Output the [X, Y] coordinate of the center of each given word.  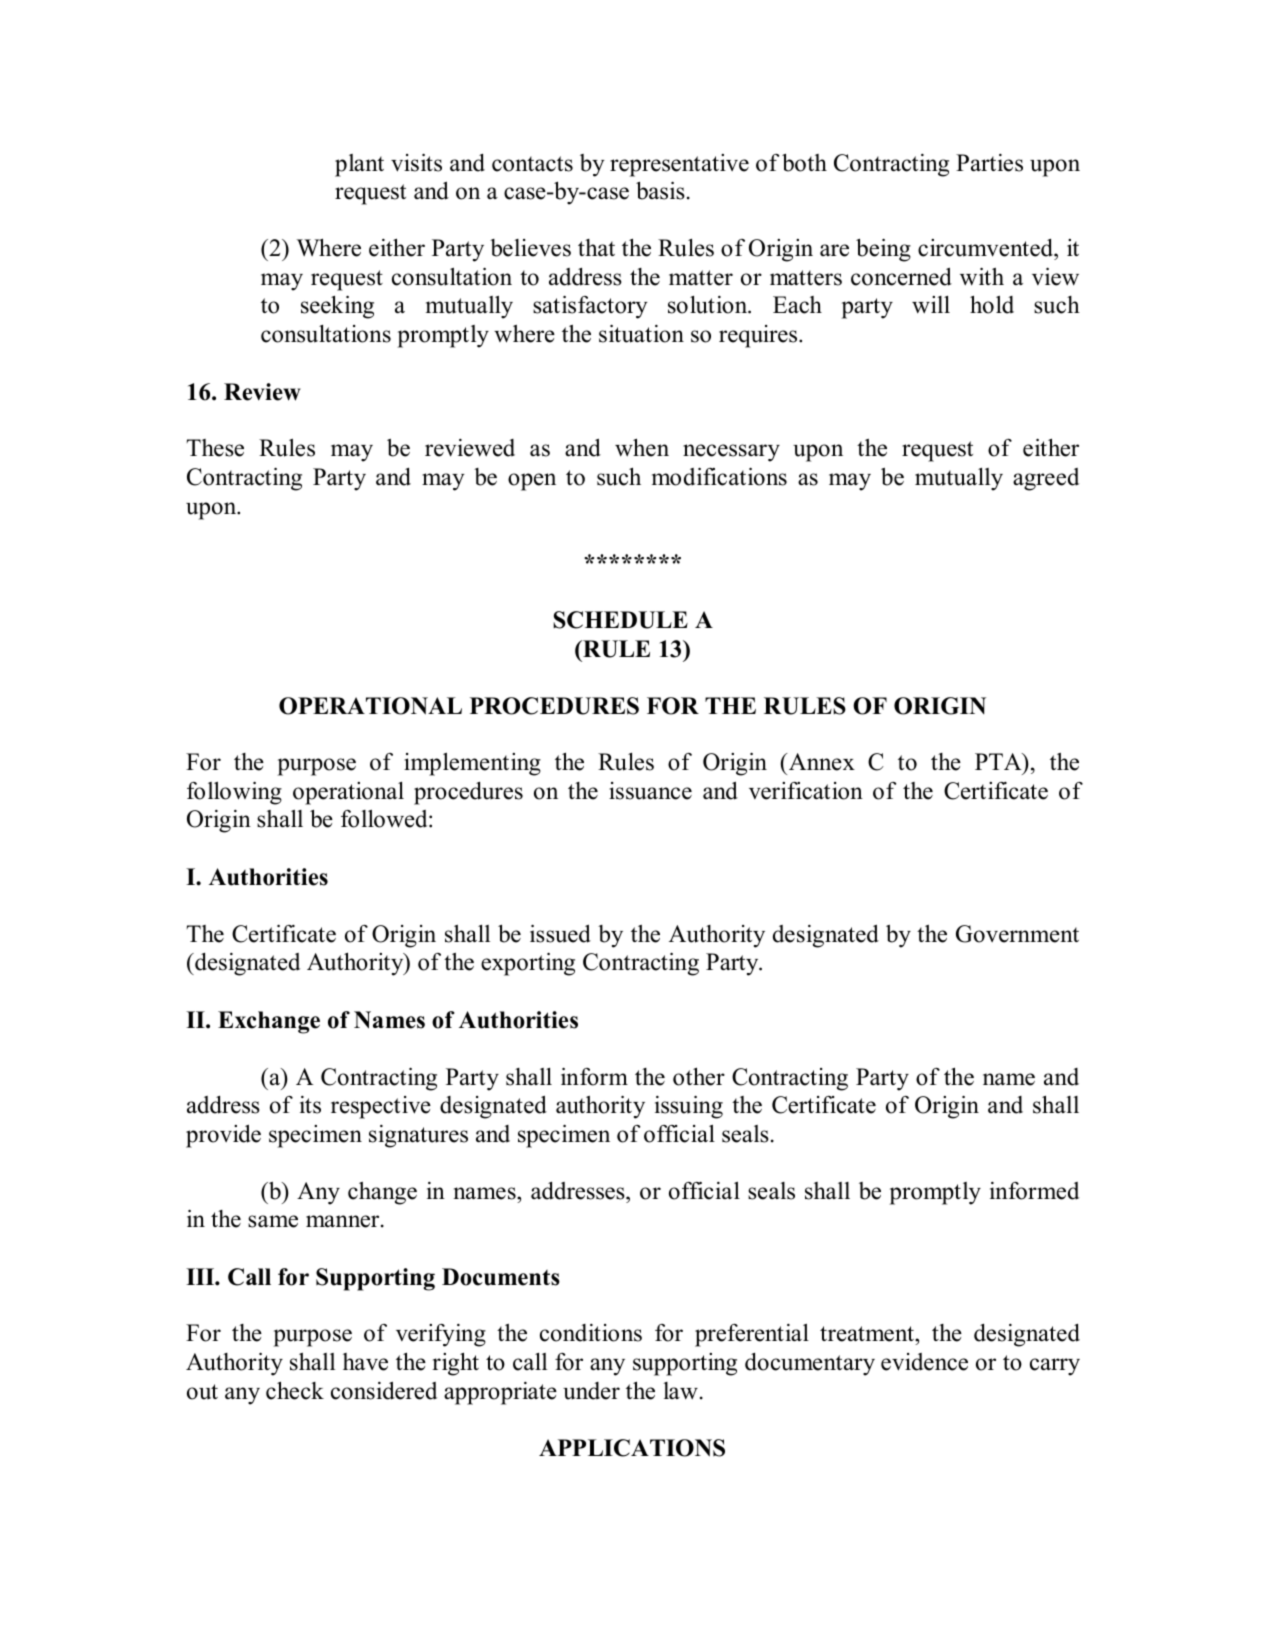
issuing [689, 1107]
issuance [650, 791]
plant [359, 165]
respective [381, 1107]
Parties [989, 163]
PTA [999, 761]
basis [660, 190]
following [234, 793]
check [295, 1390]
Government [1017, 934]
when [642, 447]
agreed [1046, 479]
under [591, 1391]
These [215, 448]
